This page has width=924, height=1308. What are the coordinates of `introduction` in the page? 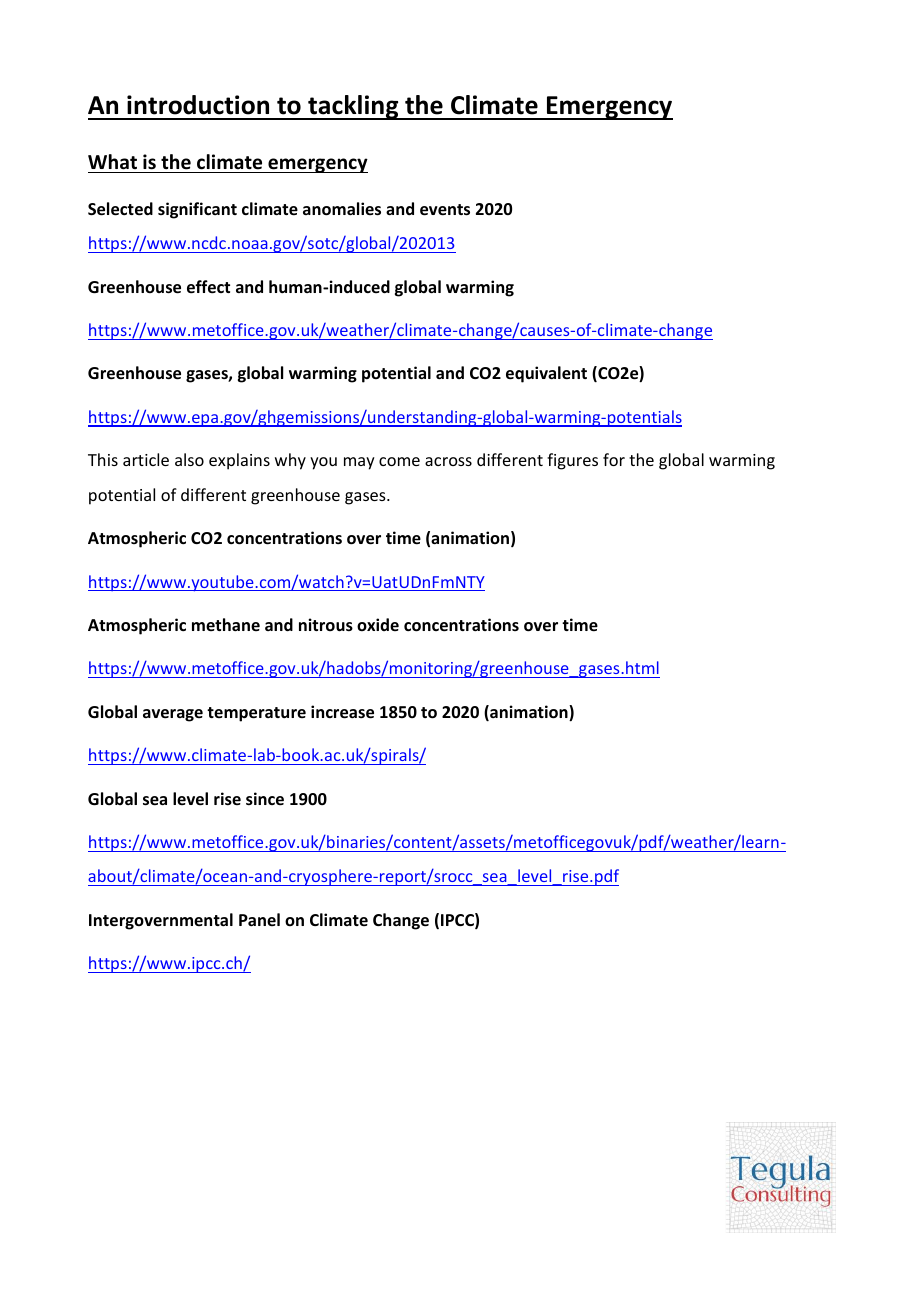 It's located at (198, 105).
